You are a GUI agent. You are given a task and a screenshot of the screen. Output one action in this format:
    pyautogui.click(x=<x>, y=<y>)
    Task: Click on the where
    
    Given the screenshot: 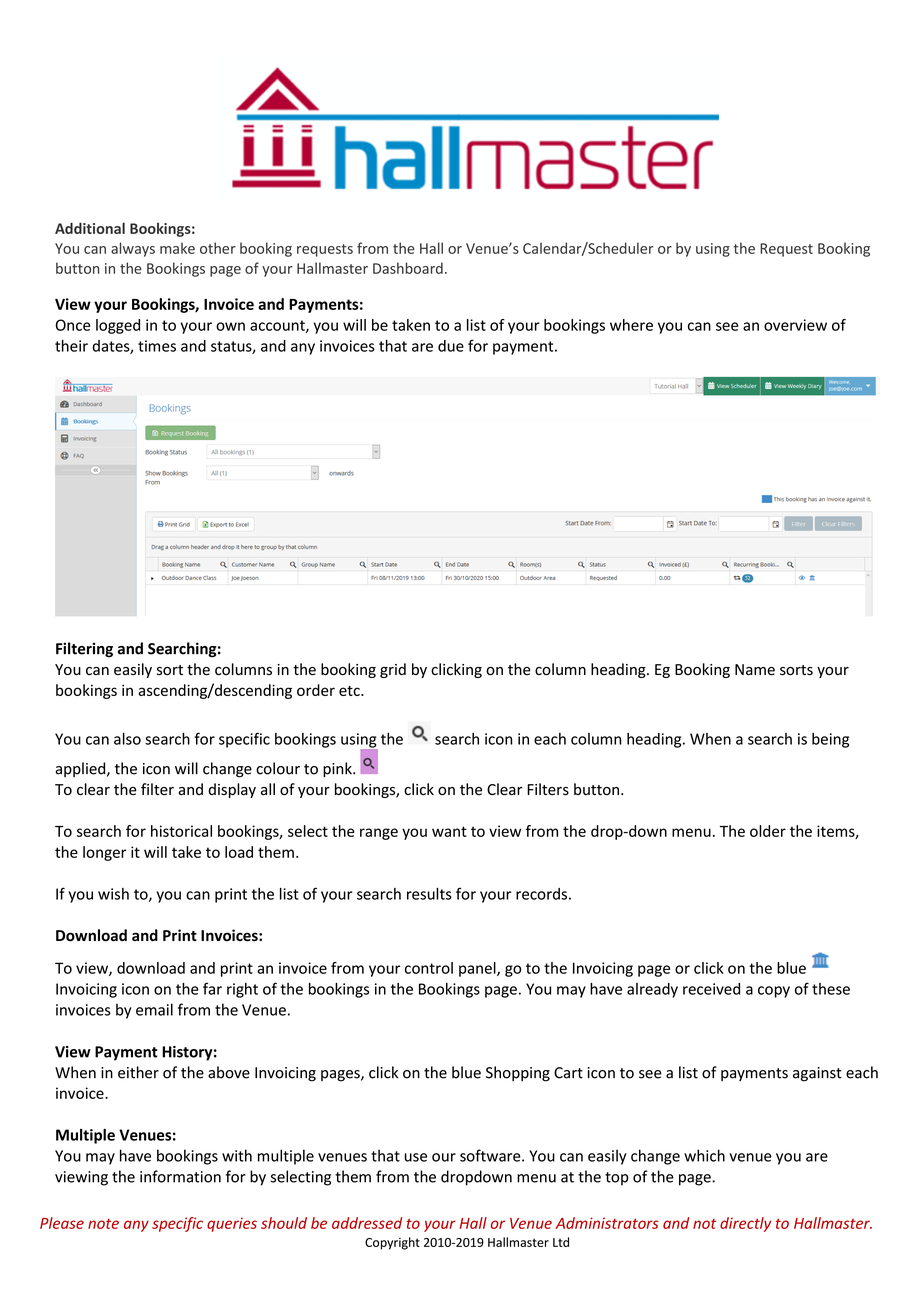 What is the action you would take?
    pyautogui.click(x=631, y=325)
